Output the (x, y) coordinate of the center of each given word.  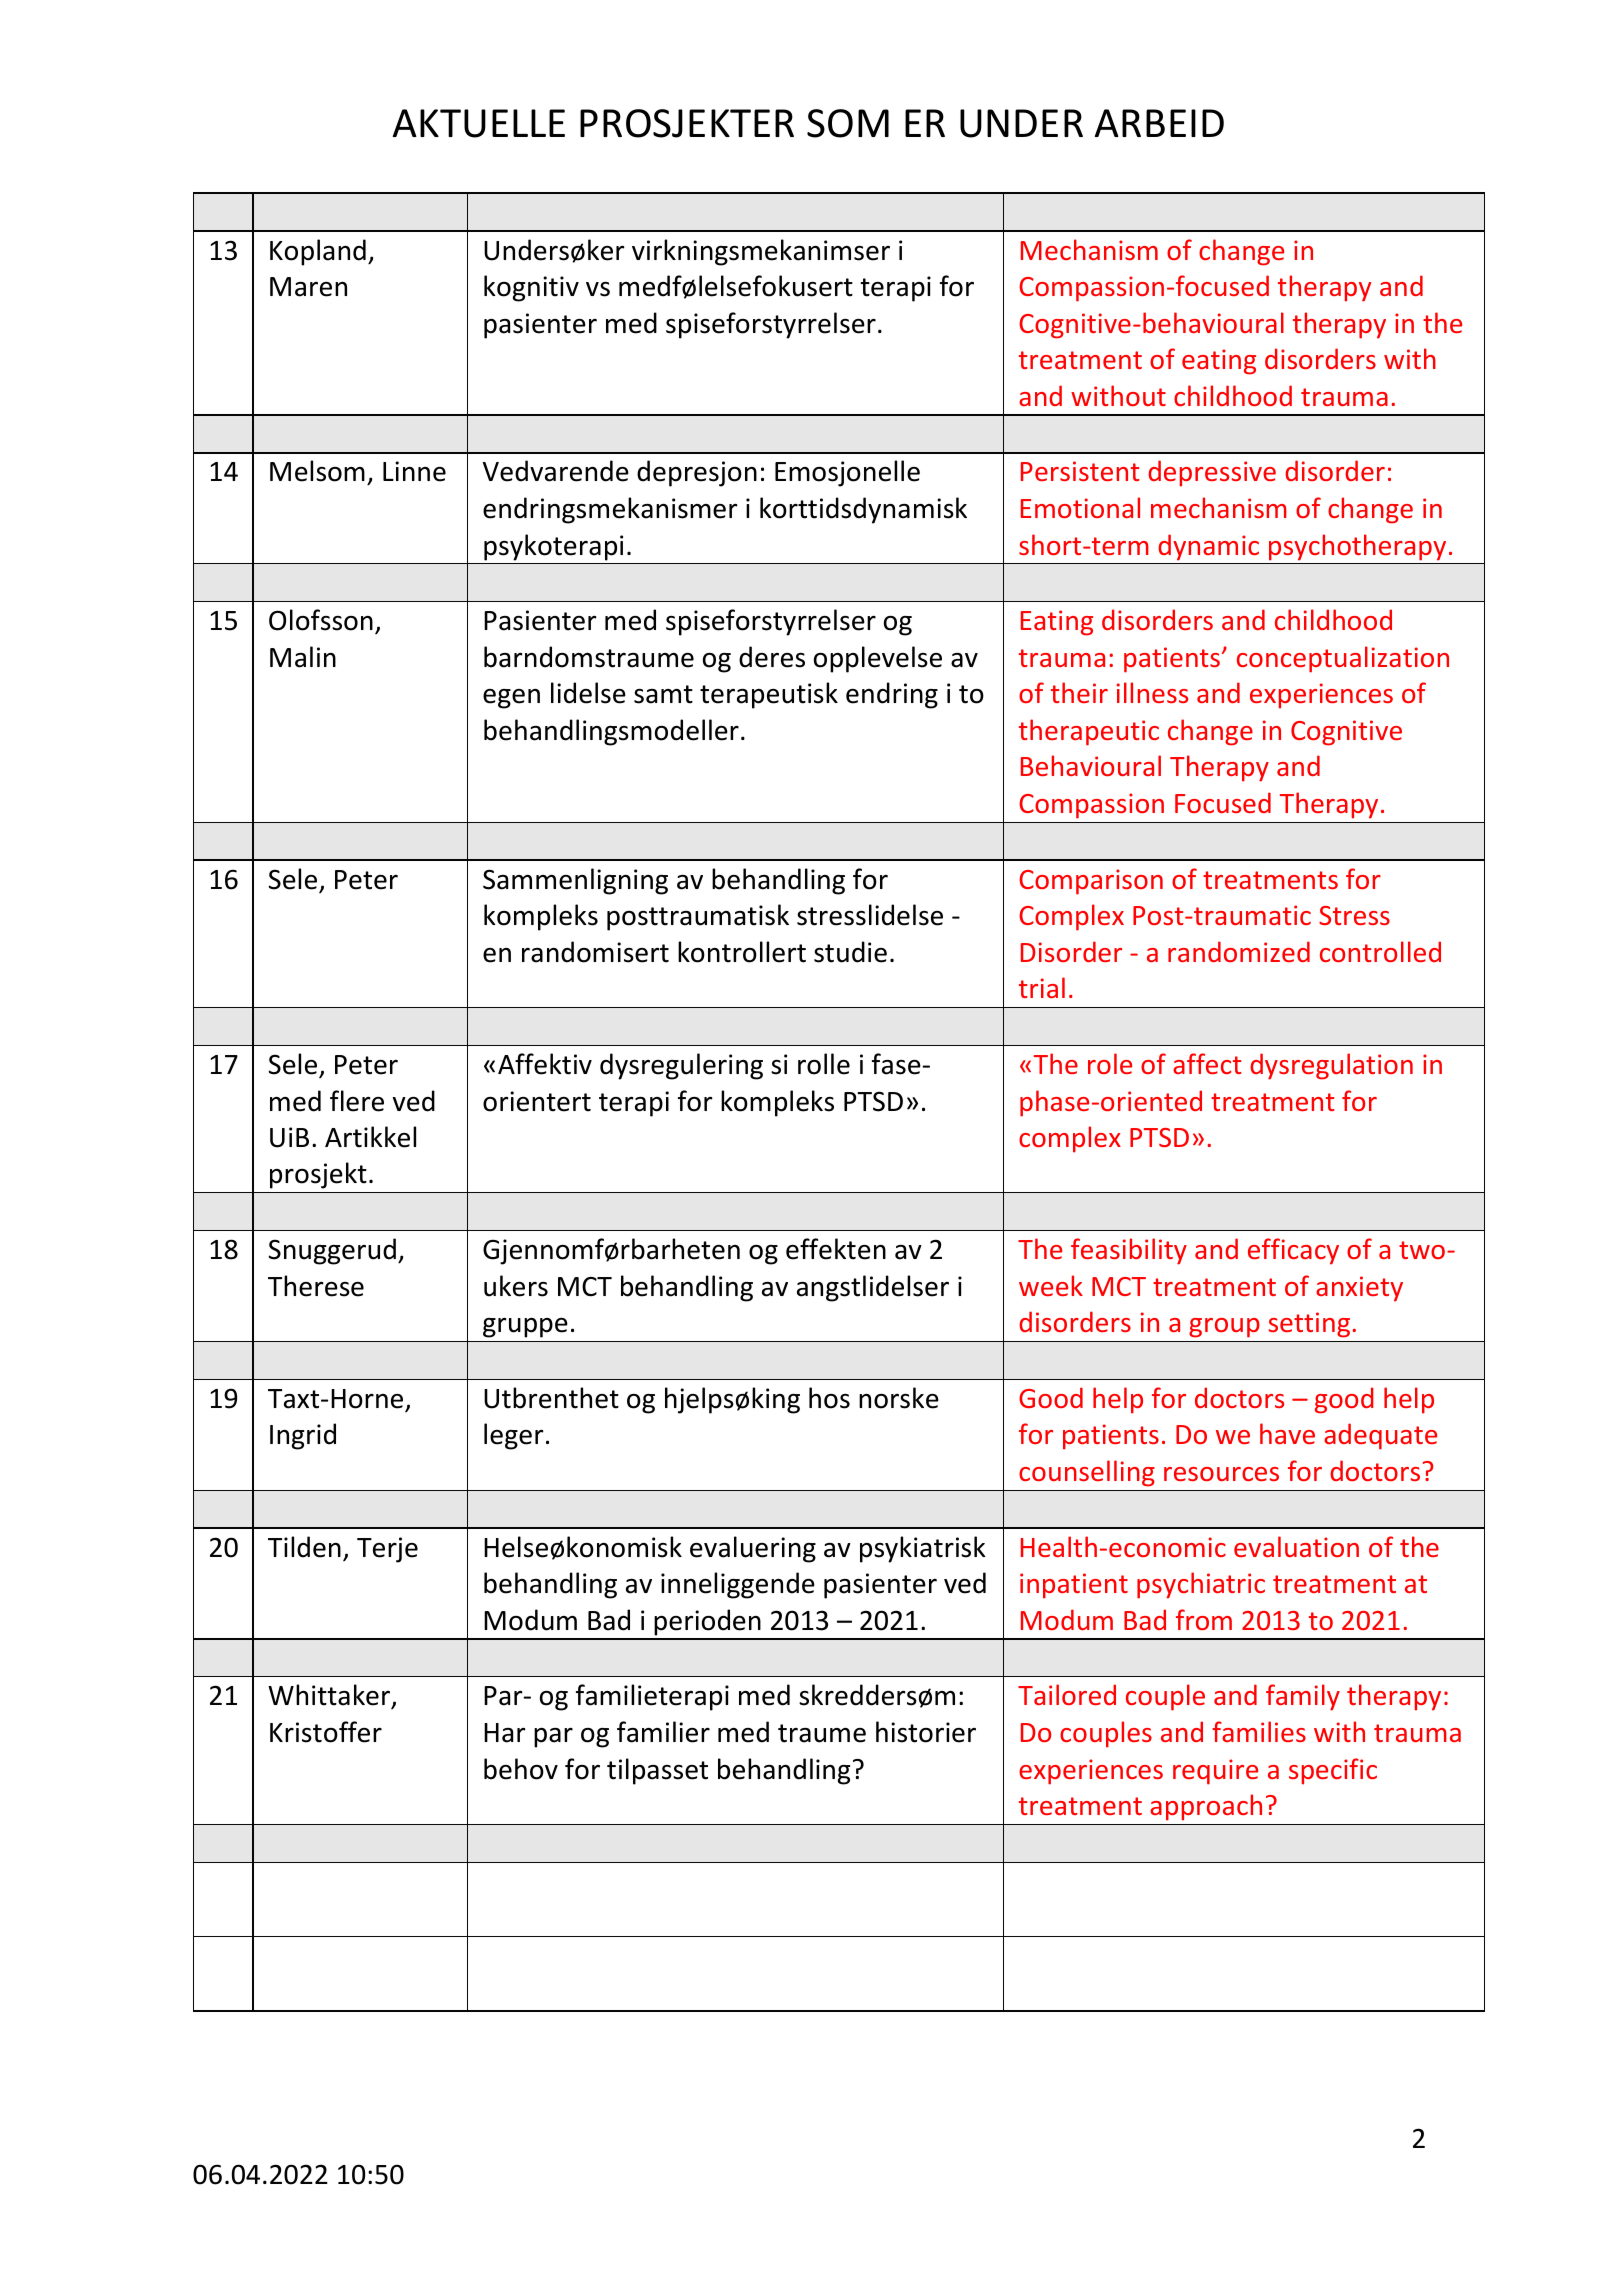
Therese (316, 1286)
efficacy (1293, 1251)
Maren (308, 287)
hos (829, 1398)
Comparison (1091, 882)
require (1215, 1772)
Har (505, 1733)
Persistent (1080, 471)
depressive (1212, 473)
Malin (303, 657)
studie (850, 952)
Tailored (1067, 1694)
